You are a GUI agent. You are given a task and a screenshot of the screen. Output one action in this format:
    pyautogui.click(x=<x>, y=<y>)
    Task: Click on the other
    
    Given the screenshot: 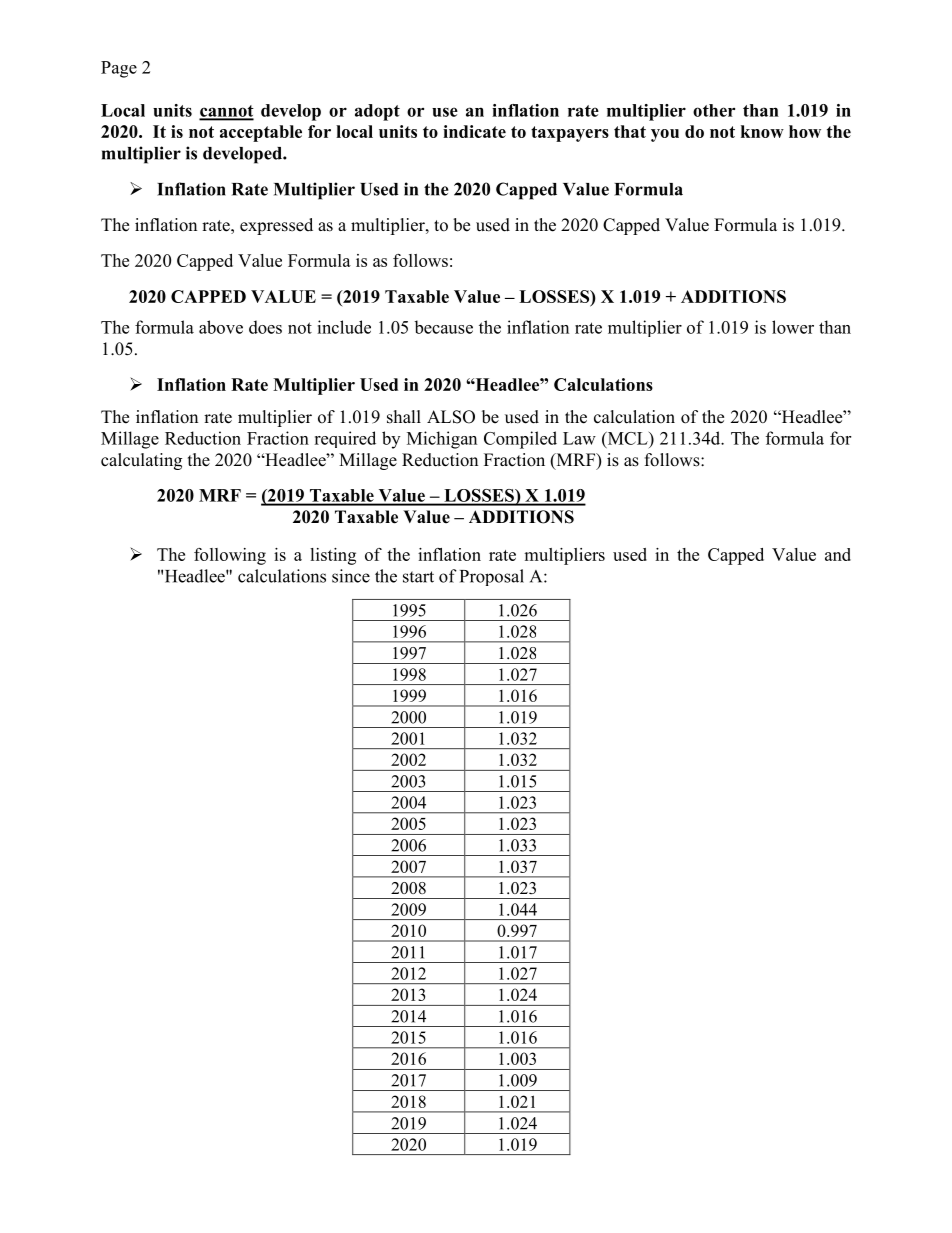 What is the action you would take?
    pyautogui.click(x=714, y=110)
